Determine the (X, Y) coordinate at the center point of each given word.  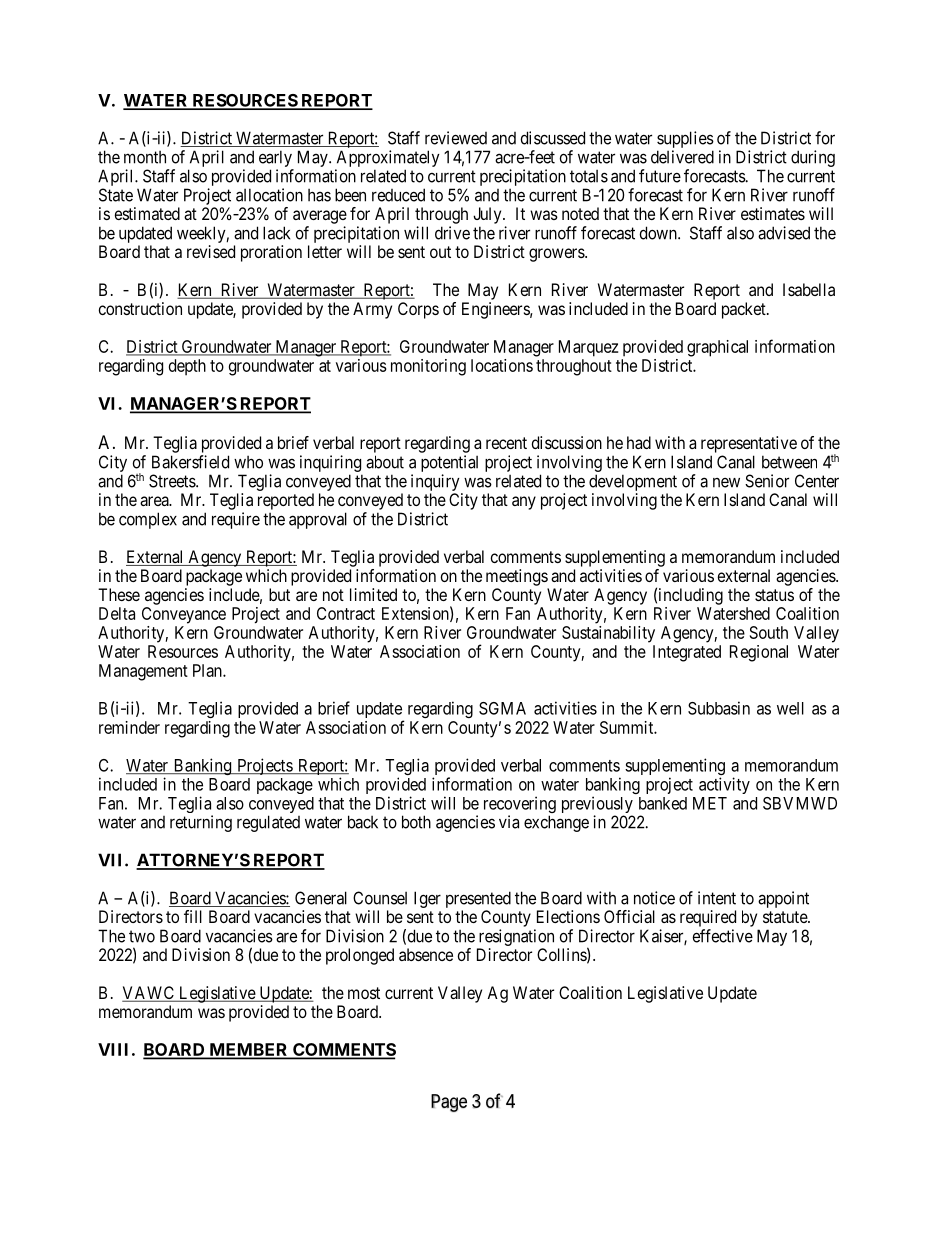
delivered (682, 157)
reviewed (456, 138)
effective (723, 936)
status (774, 595)
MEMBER (249, 1050)
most (364, 993)
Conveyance (184, 615)
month (145, 157)
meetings (517, 577)
